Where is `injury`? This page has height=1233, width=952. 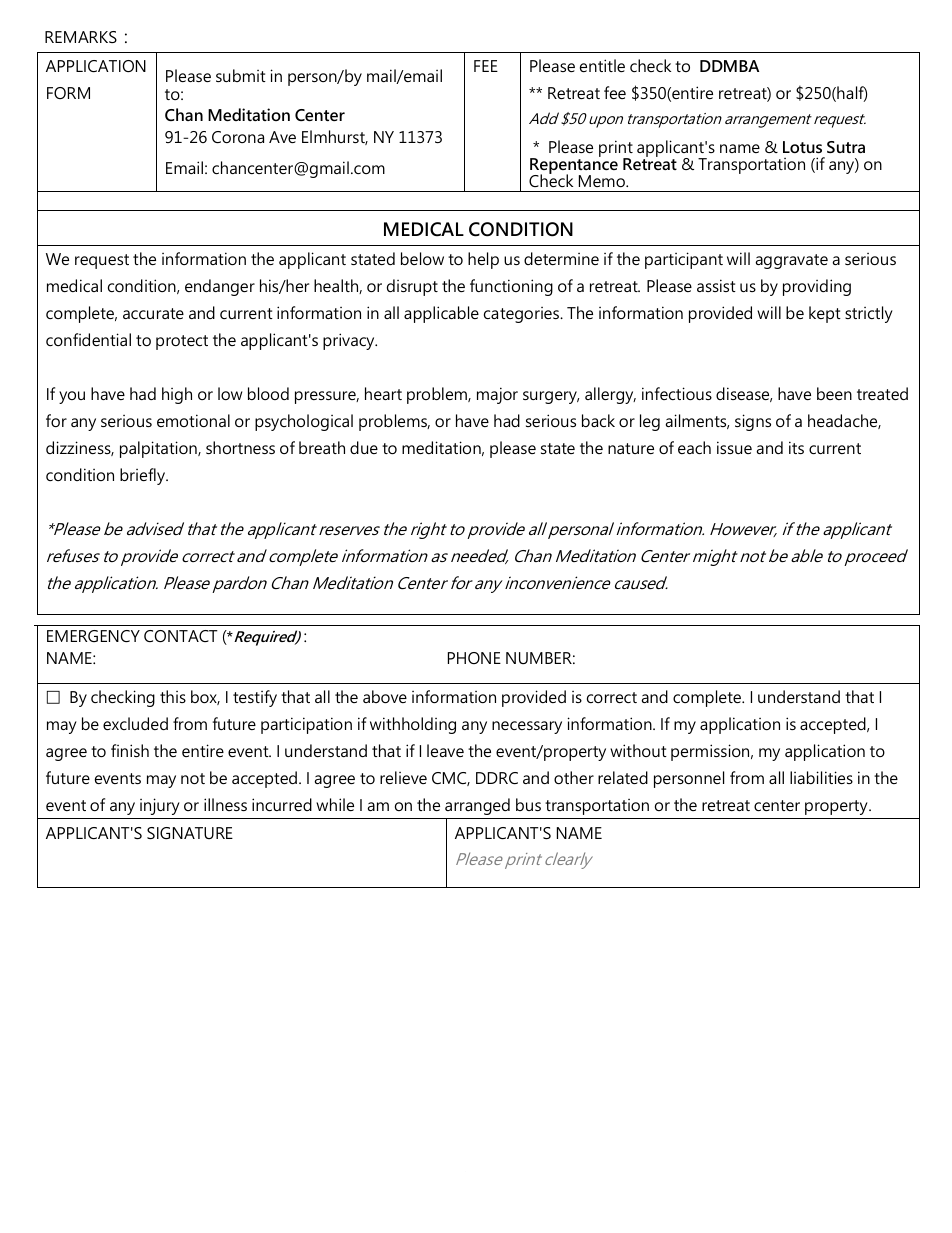 injury is located at coordinates (160, 806).
